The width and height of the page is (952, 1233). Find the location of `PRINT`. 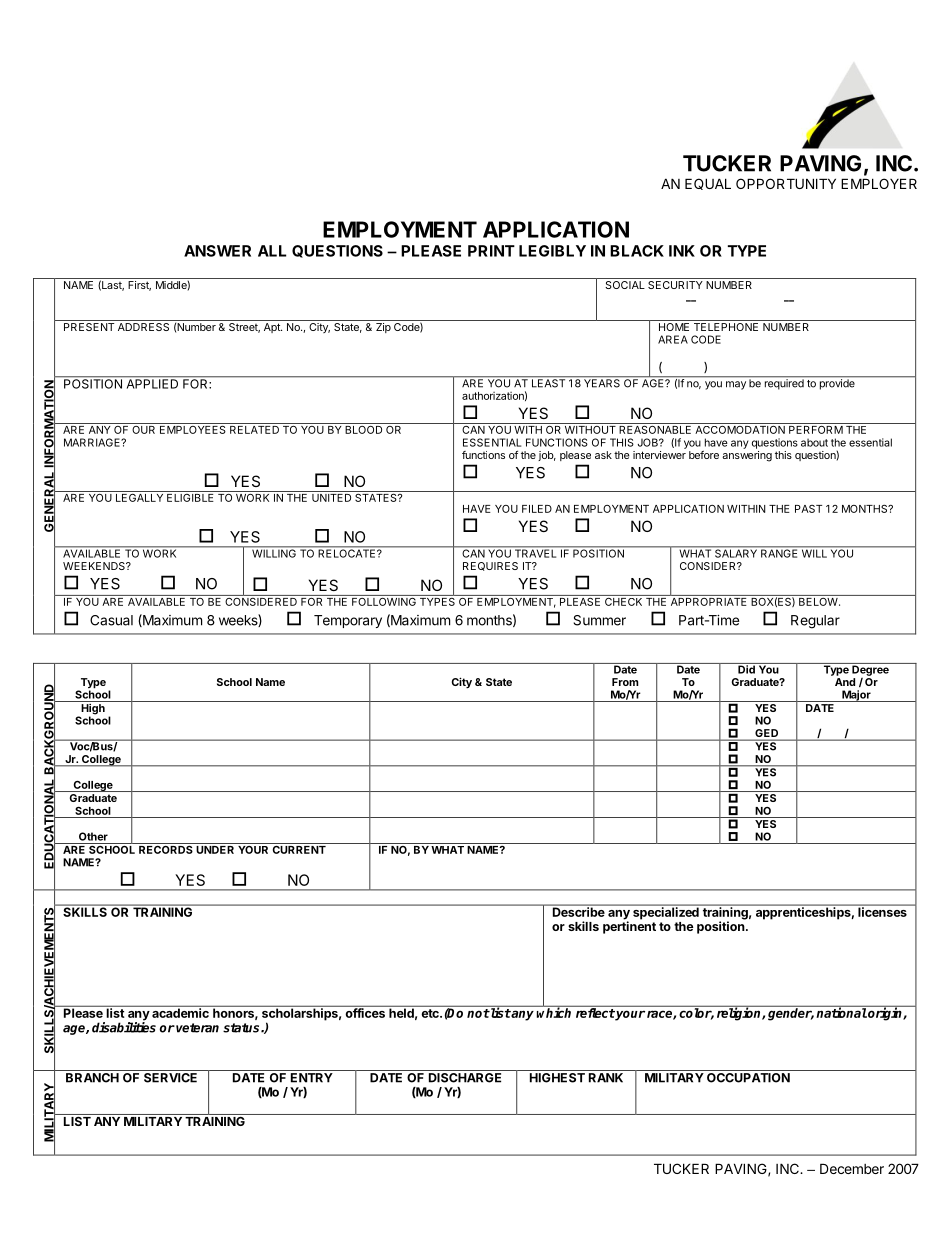

PRINT is located at coordinates (491, 251).
